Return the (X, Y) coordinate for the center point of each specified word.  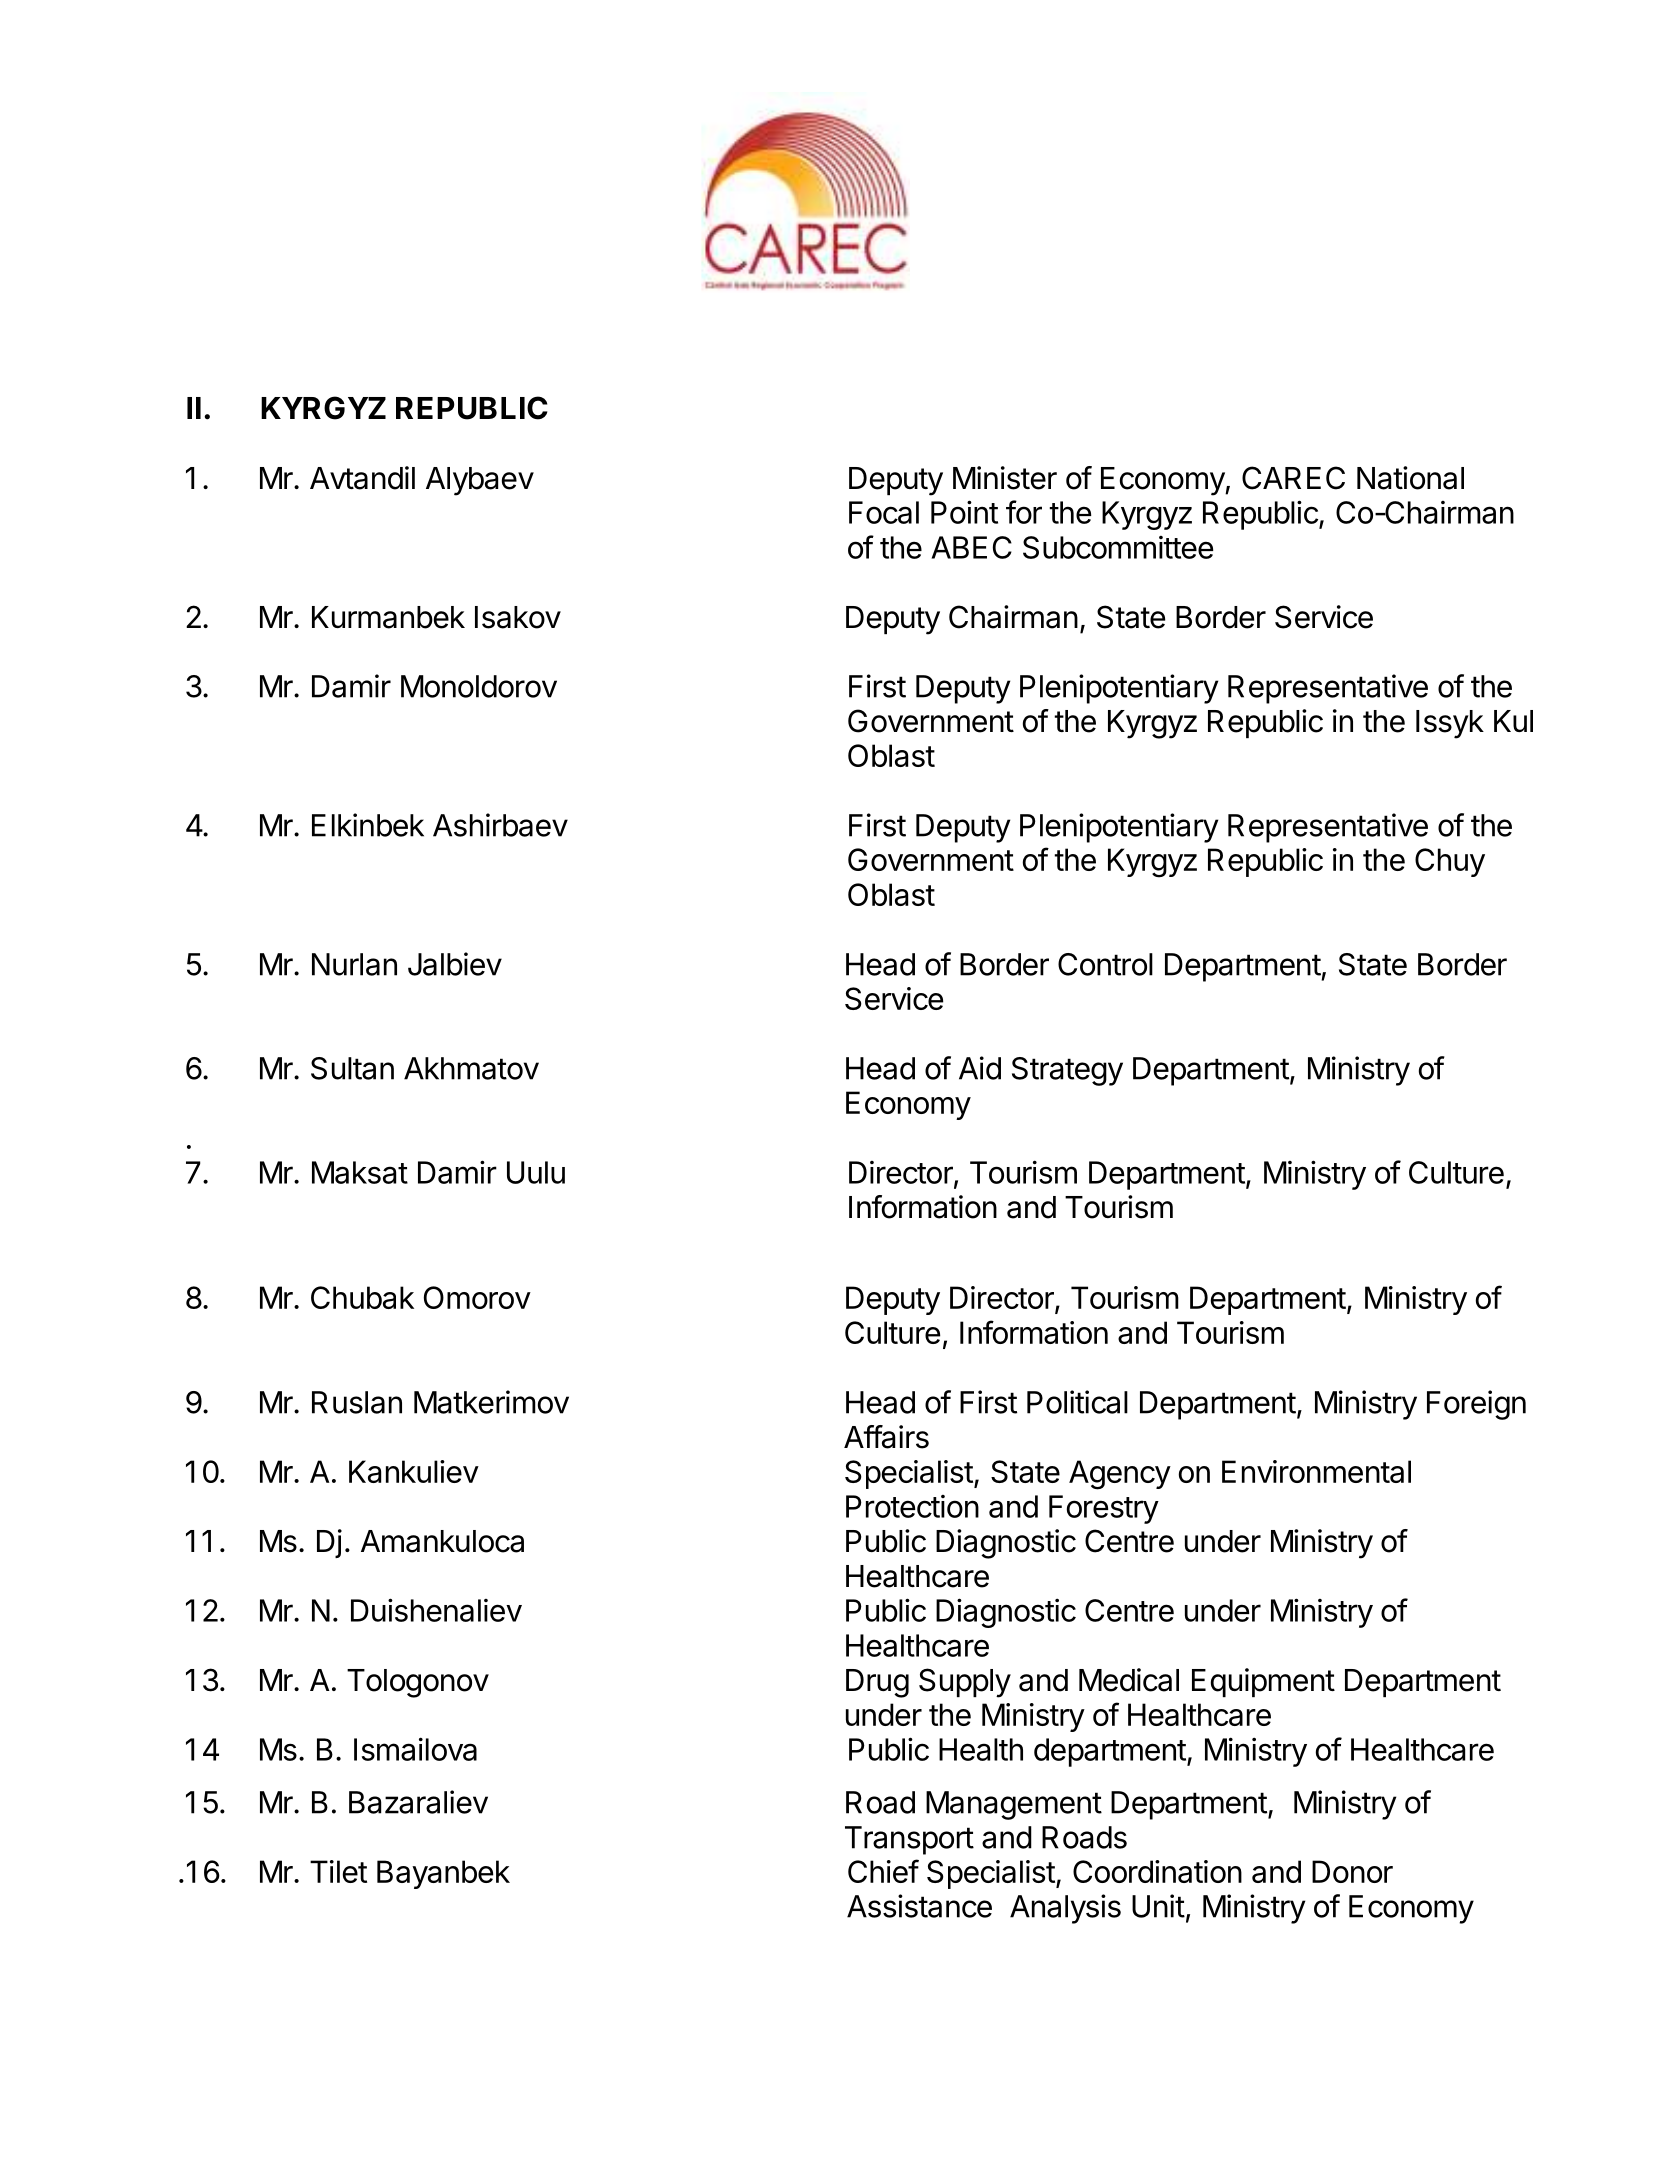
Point (964, 512)
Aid (980, 1068)
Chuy (1450, 862)
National (1410, 478)
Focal (884, 512)
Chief (883, 1871)
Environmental (1316, 1471)
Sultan (352, 1068)
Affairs (886, 1437)
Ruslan (357, 1402)
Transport (909, 1840)
